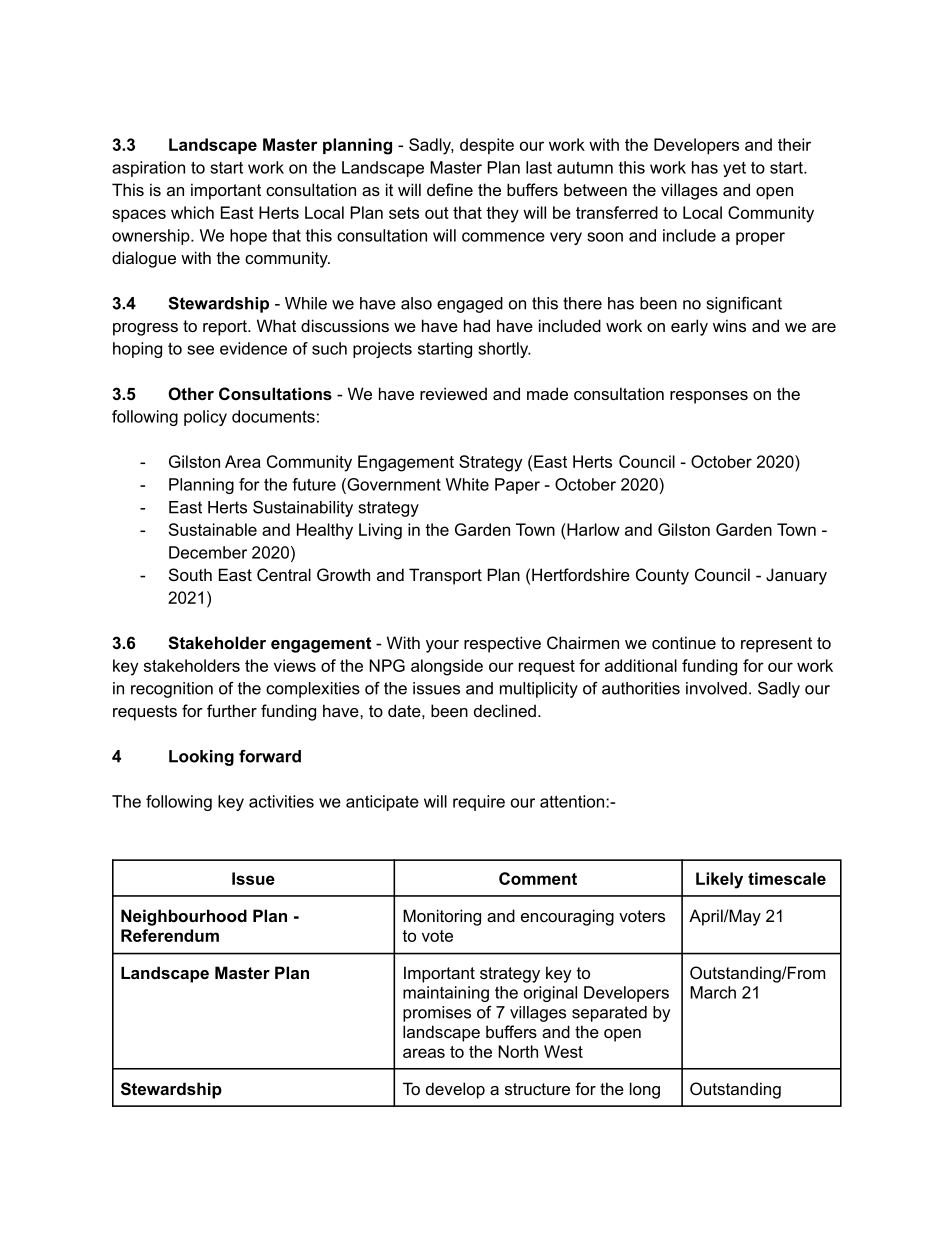 This document has width=952, height=1233. What do you see at coordinates (190, 574) in the document?
I see `South` at bounding box center [190, 574].
